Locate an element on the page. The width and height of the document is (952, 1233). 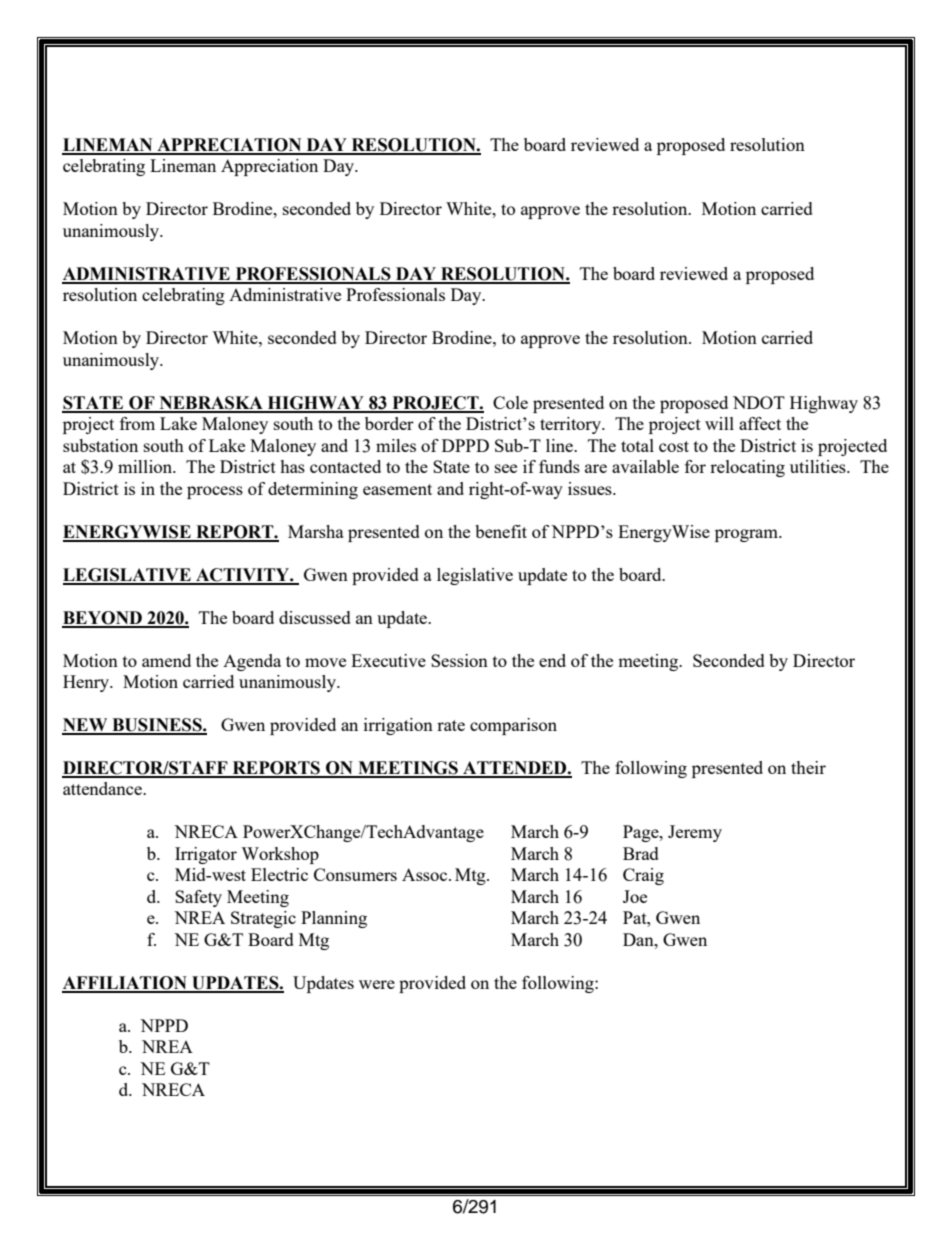
Session is located at coordinates (459, 660).
